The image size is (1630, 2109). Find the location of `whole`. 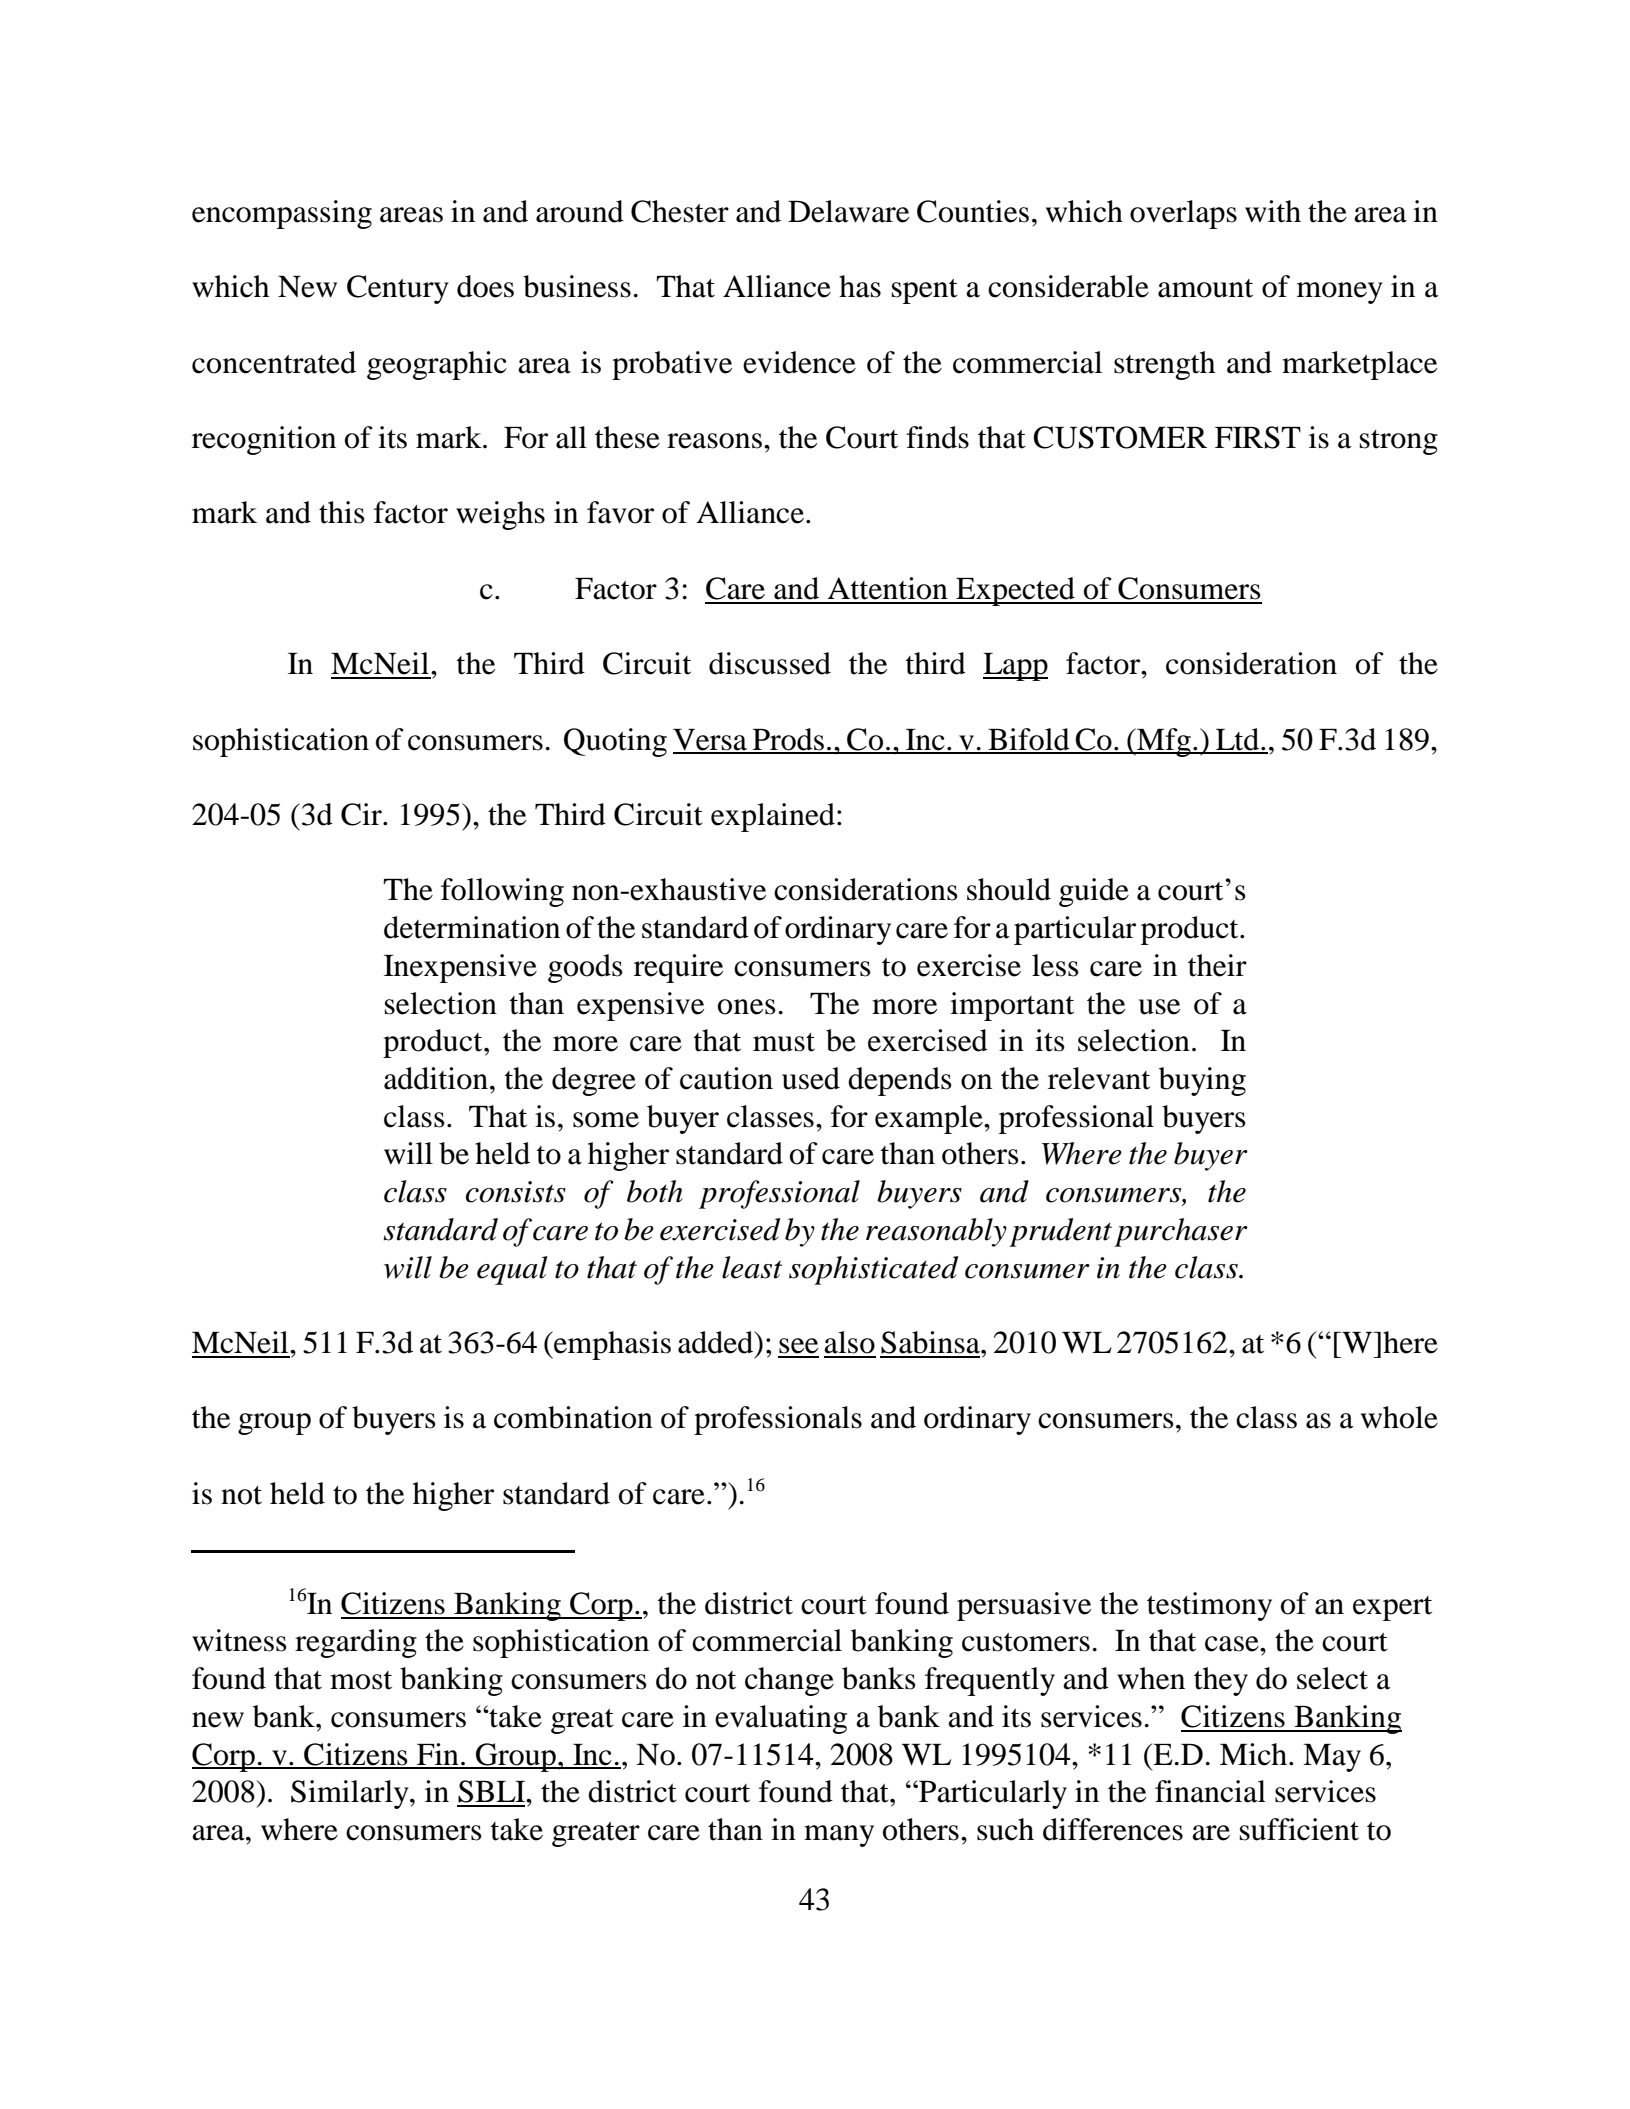

whole is located at coordinates (1399, 1417).
